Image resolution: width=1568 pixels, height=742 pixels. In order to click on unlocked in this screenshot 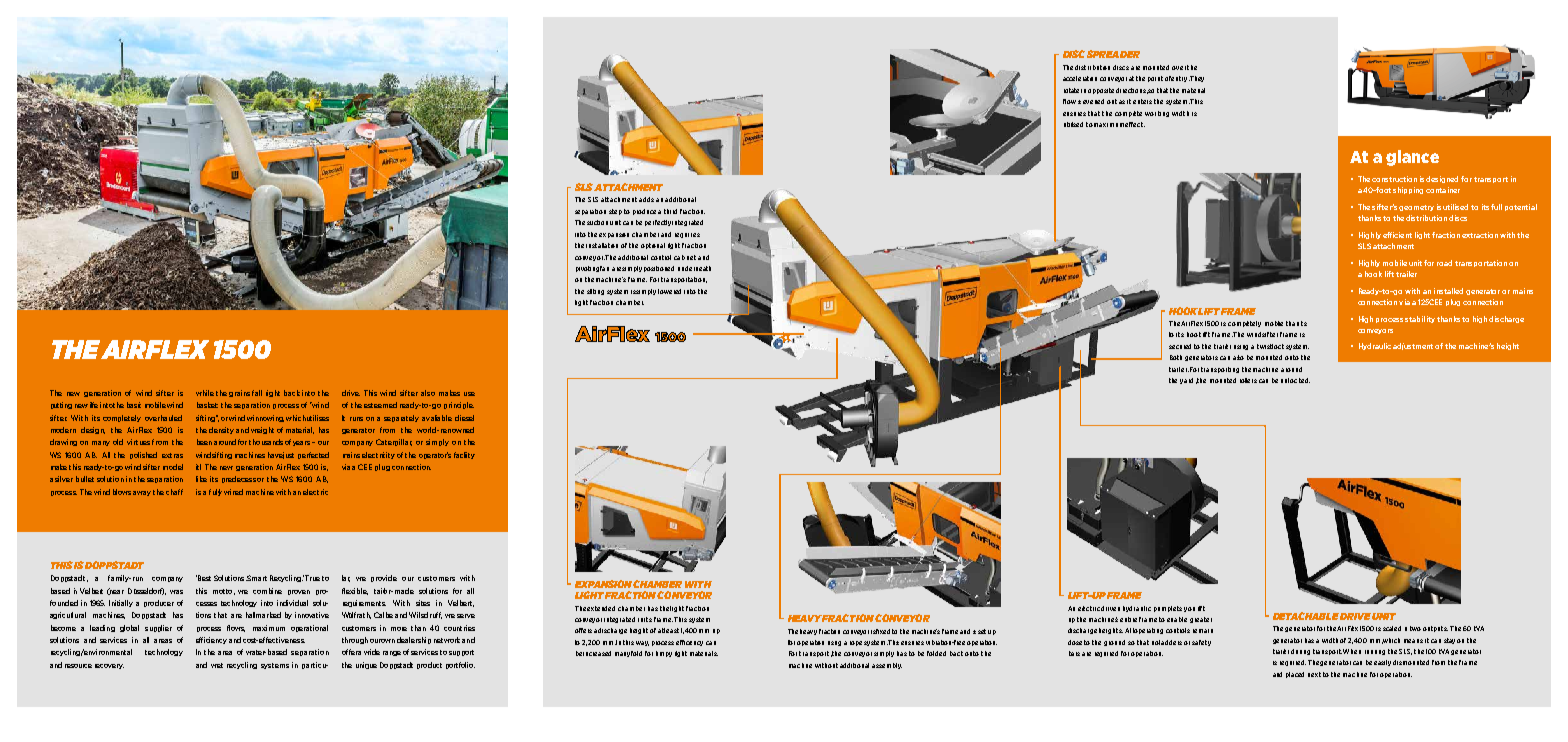, I will do `click(1295, 380)`.
